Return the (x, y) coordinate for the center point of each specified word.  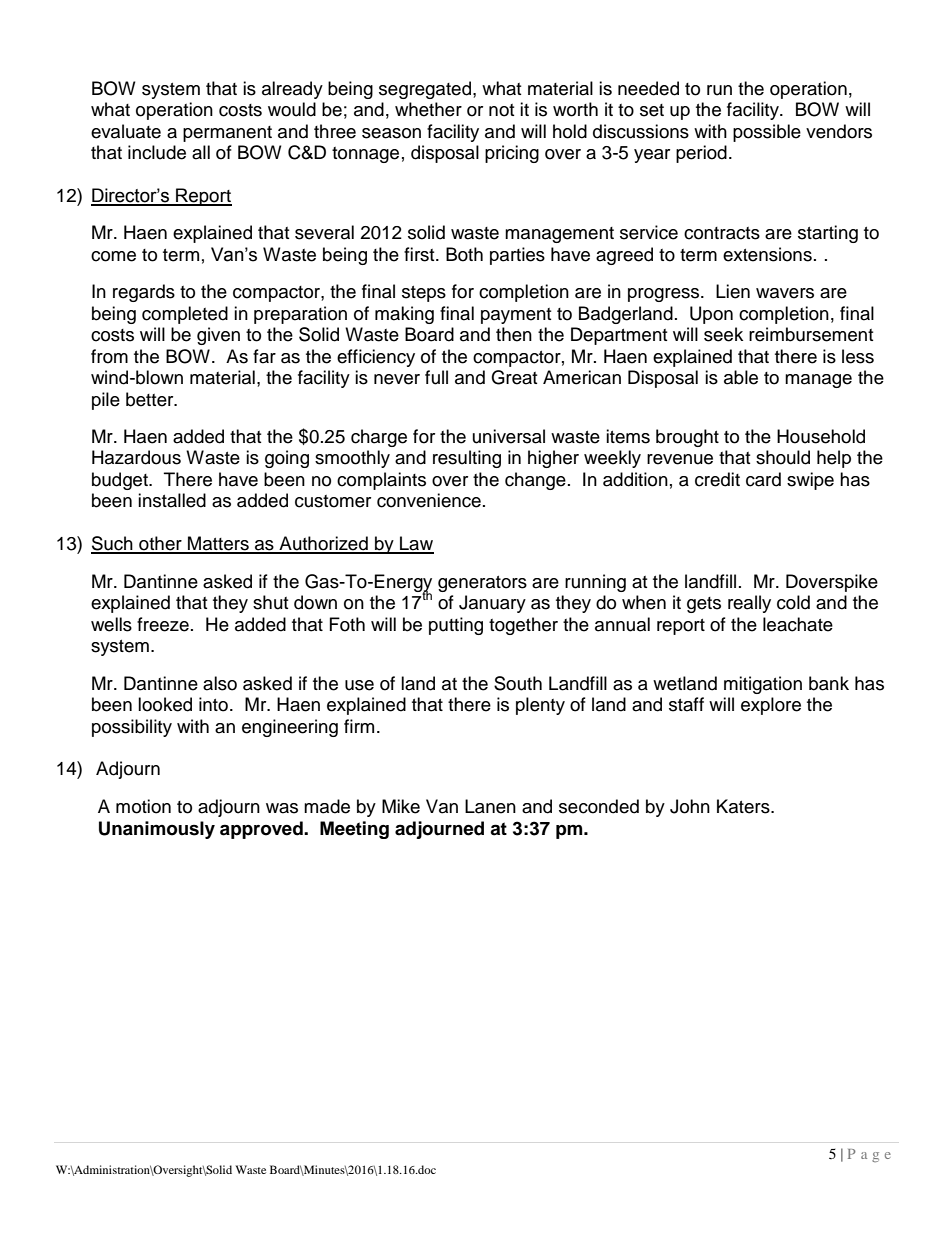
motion (143, 806)
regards (144, 293)
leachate (798, 624)
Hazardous (136, 457)
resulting (467, 459)
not (501, 110)
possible (767, 133)
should (783, 457)
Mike (401, 806)
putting (456, 626)
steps (424, 294)
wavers (785, 293)
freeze (163, 624)
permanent (227, 134)
